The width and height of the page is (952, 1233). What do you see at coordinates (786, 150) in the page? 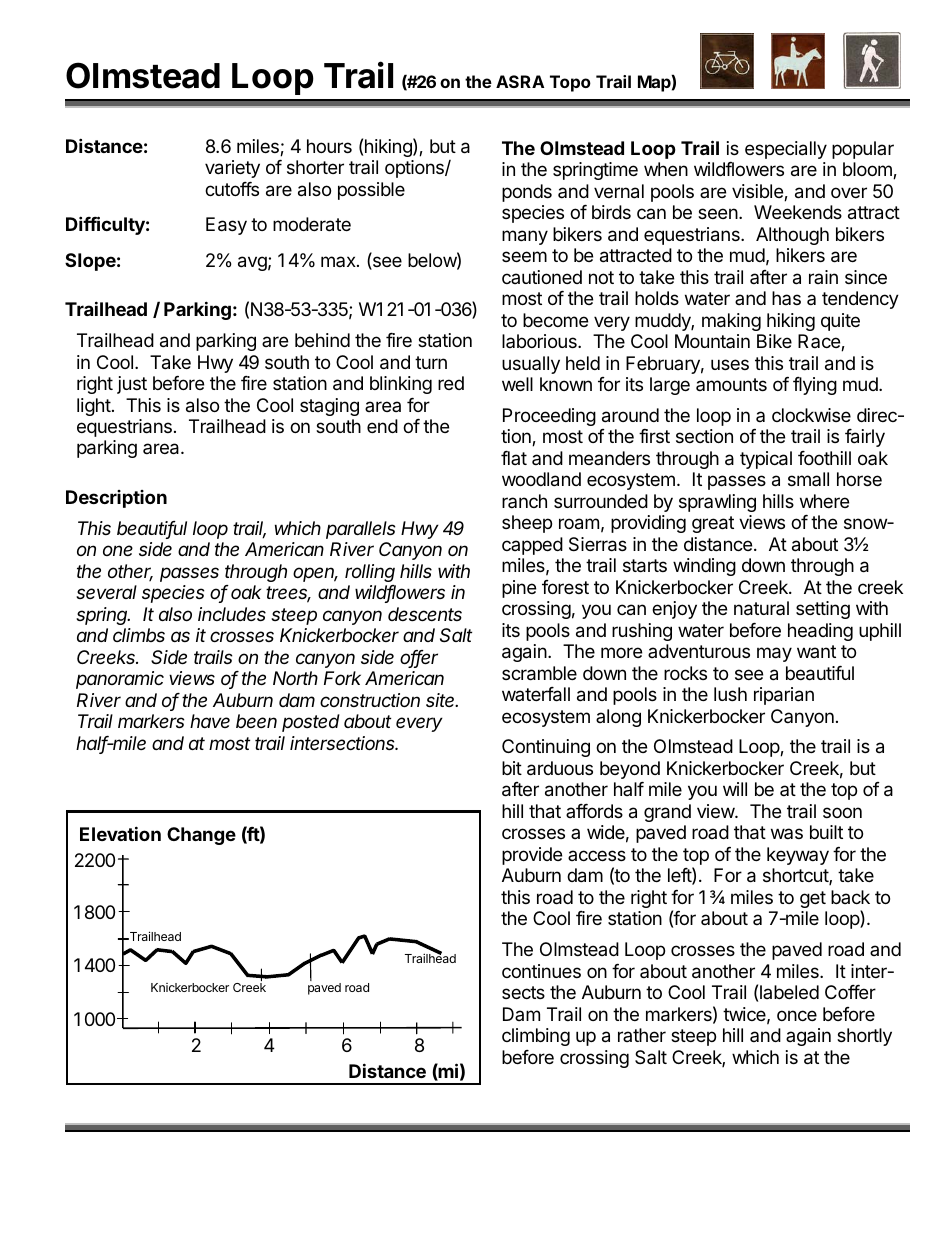
I see `especially` at bounding box center [786, 150].
